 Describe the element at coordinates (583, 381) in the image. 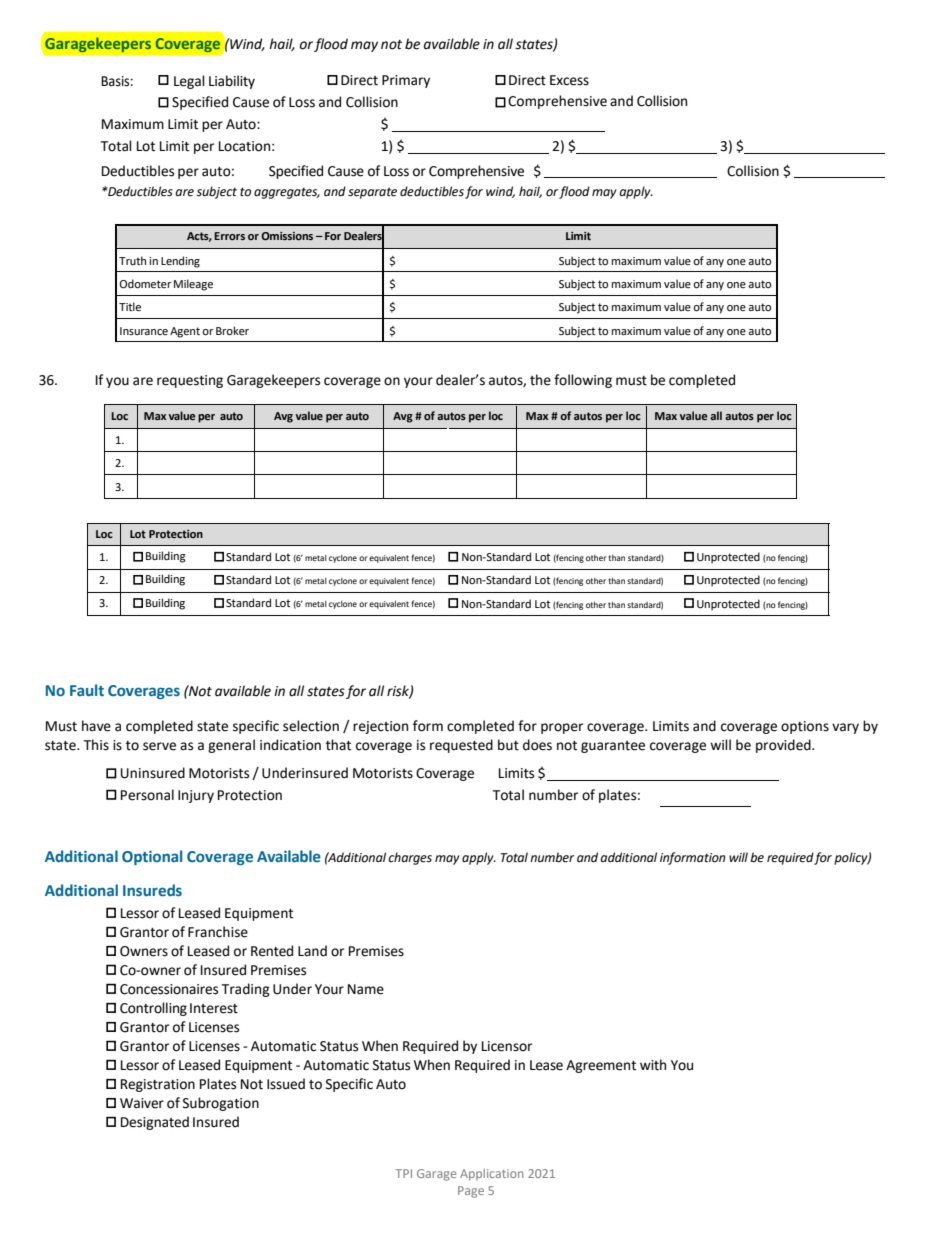

I see `following` at that location.
